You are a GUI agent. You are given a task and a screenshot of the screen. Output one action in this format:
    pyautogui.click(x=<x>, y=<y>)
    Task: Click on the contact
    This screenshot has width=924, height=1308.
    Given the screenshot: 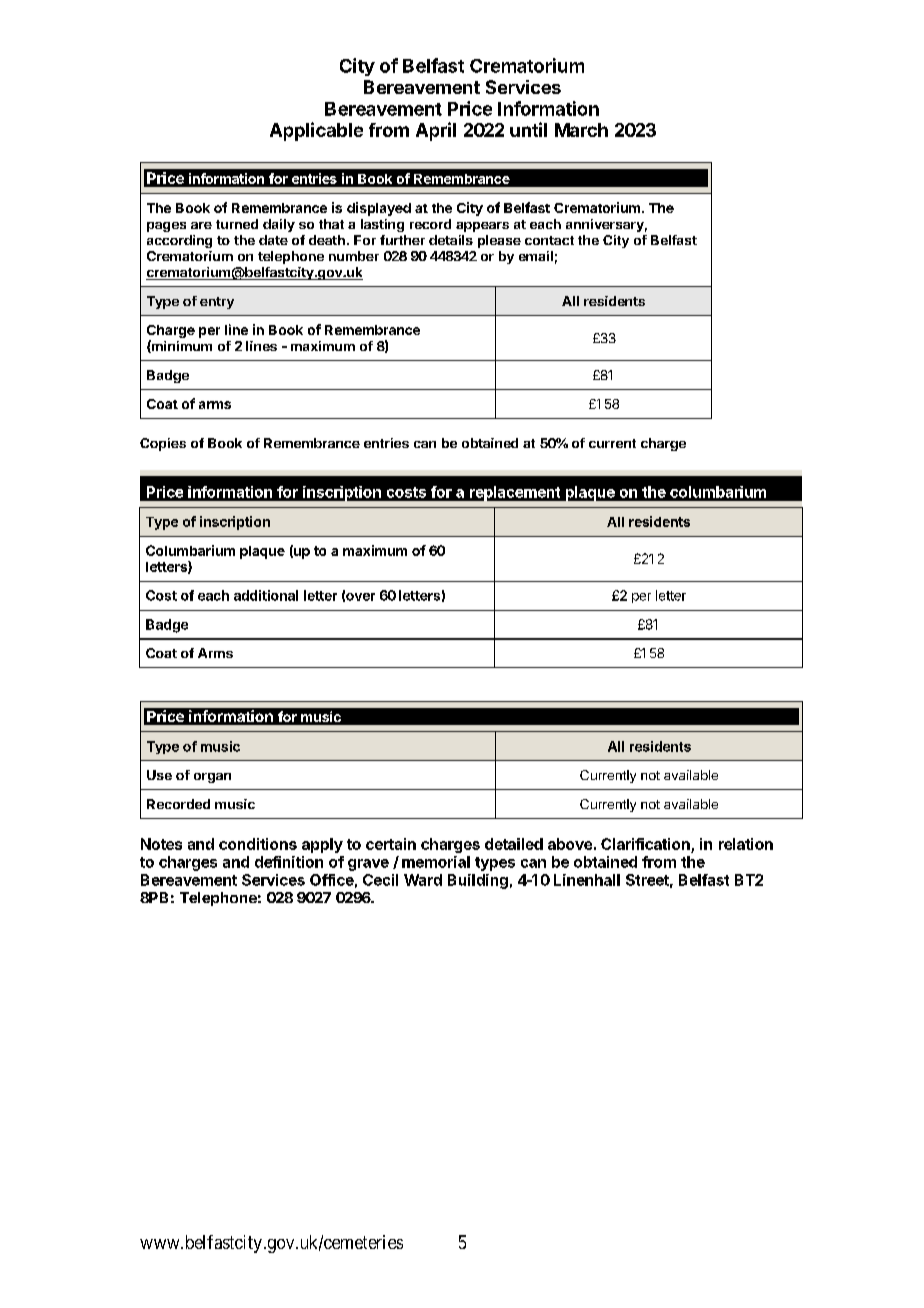 What is the action you would take?
    pyautogui.click(x=549, y=240)
